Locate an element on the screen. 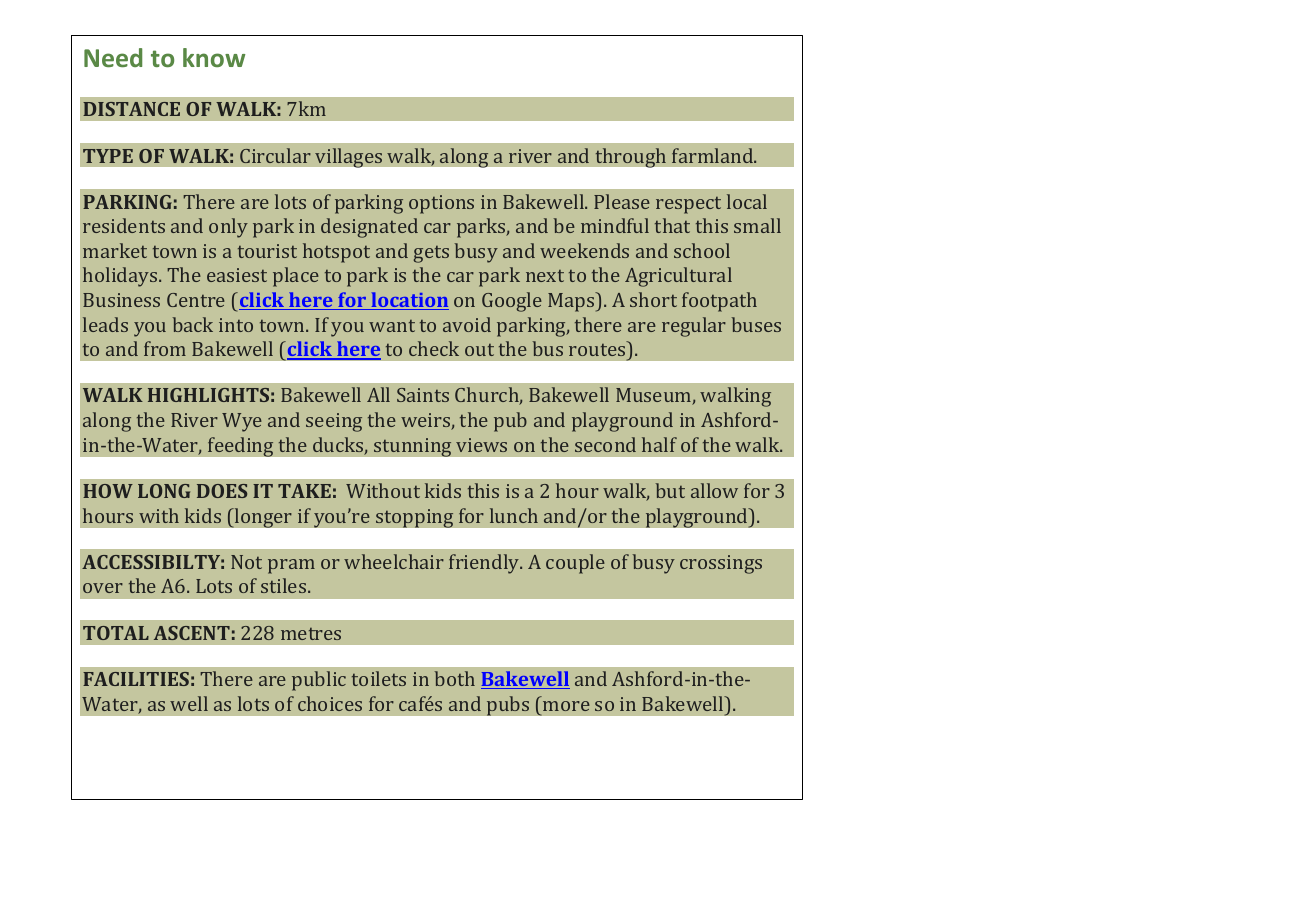 The height and width of the screenshot is (924, 1308). Agricultural is located at coordinates (678, 277).
